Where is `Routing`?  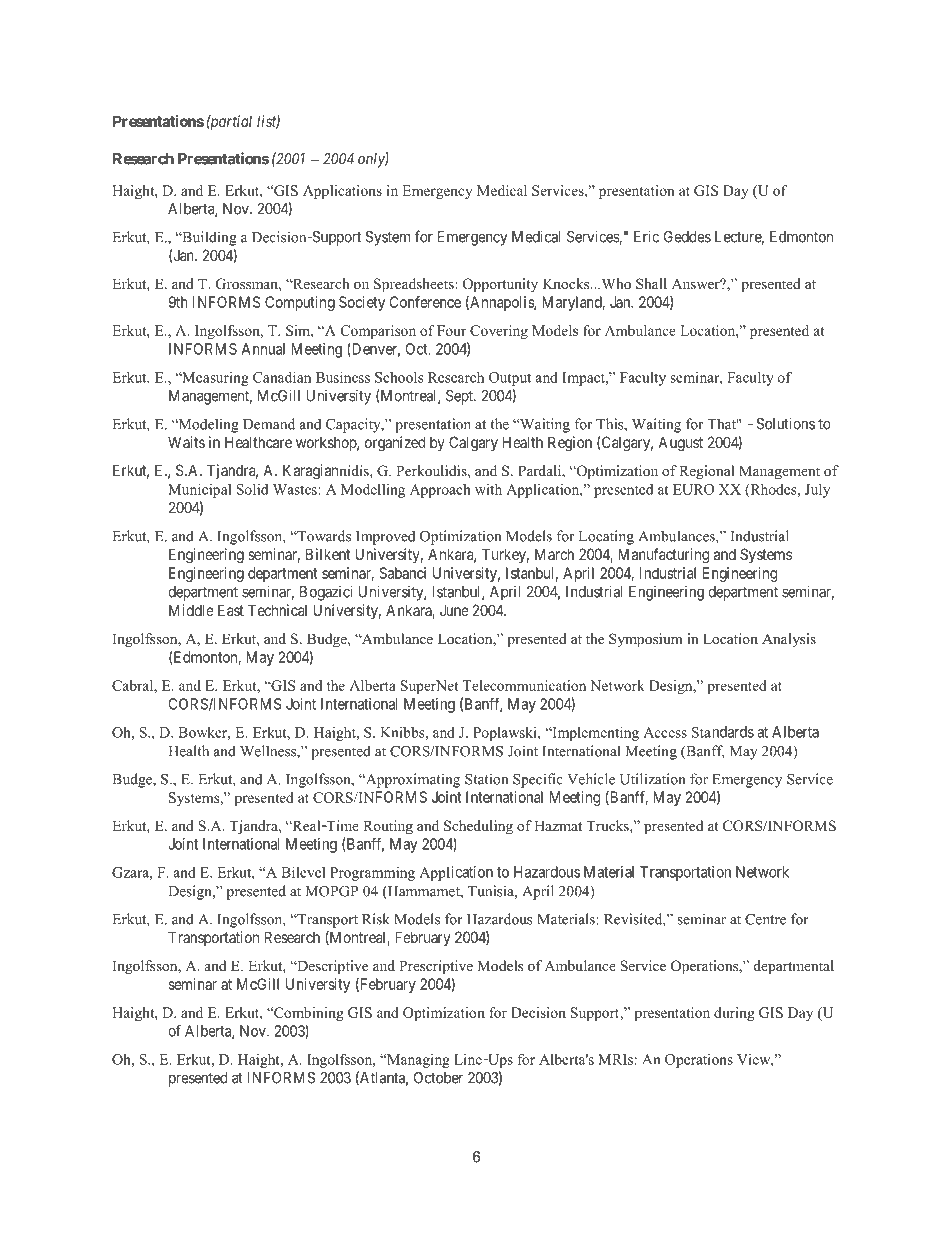 Routing is located at coordinates (388, 827).
